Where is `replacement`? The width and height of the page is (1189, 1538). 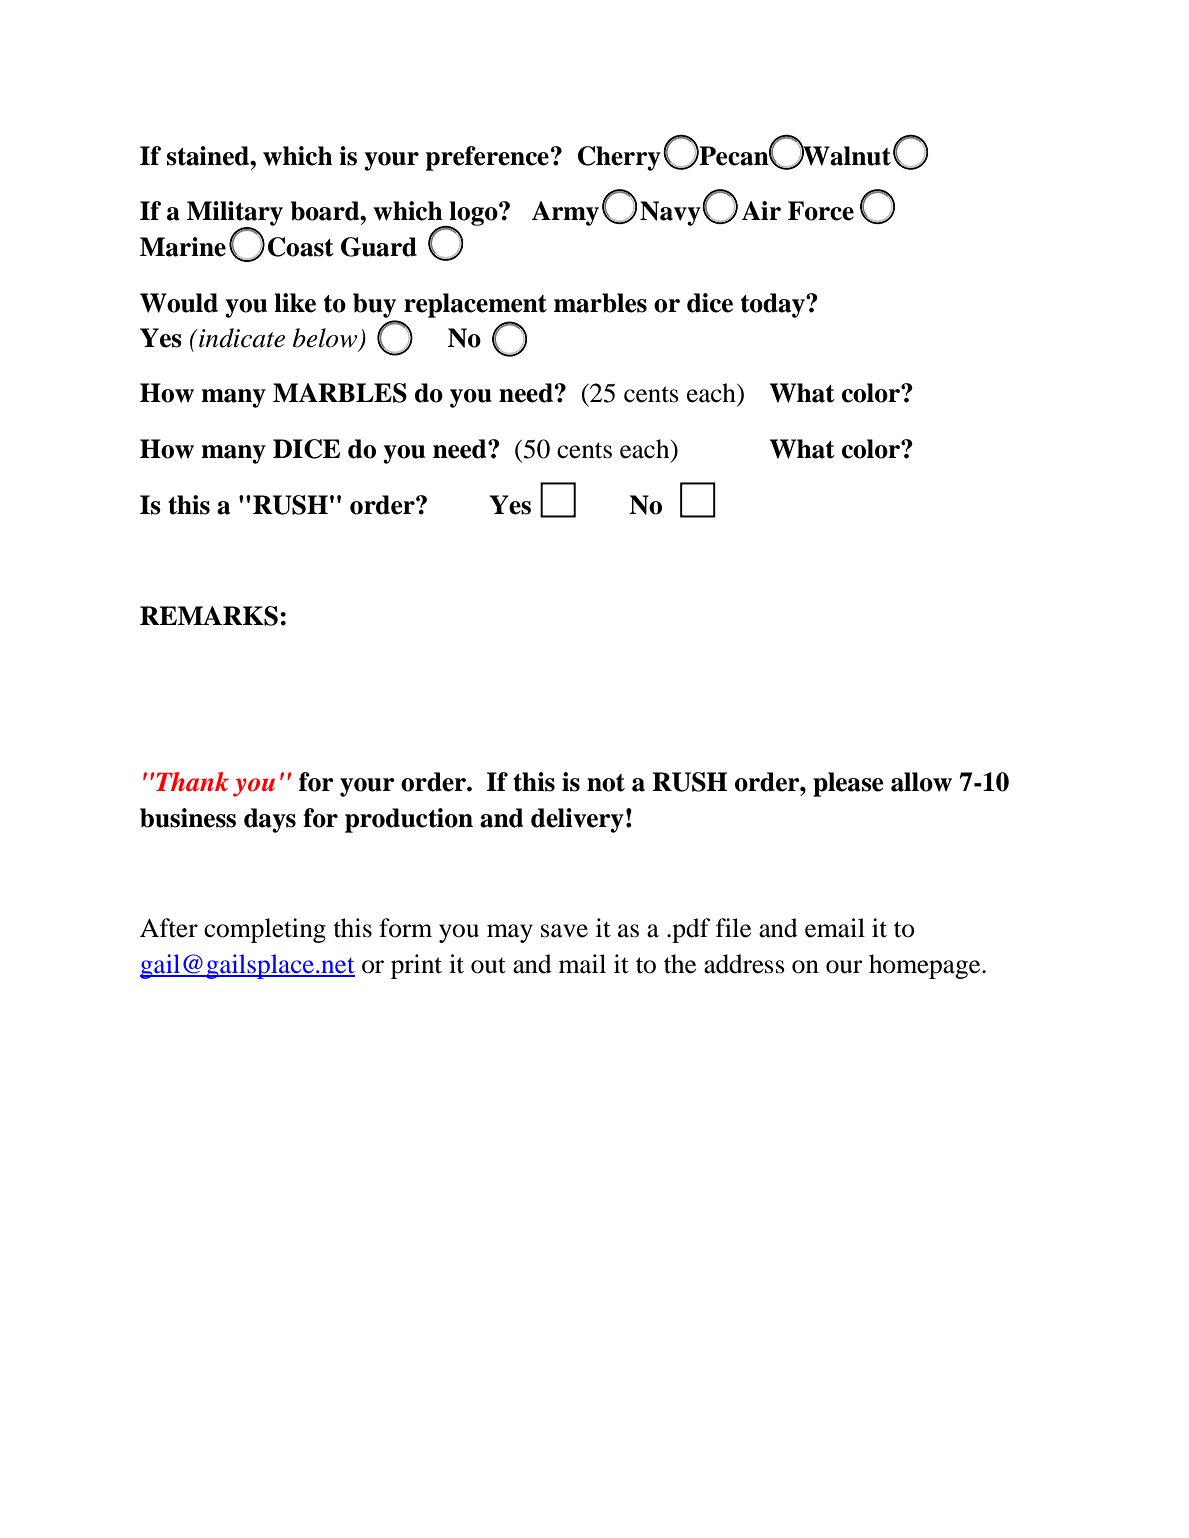
replacement is located at coordinates (475, 305).
